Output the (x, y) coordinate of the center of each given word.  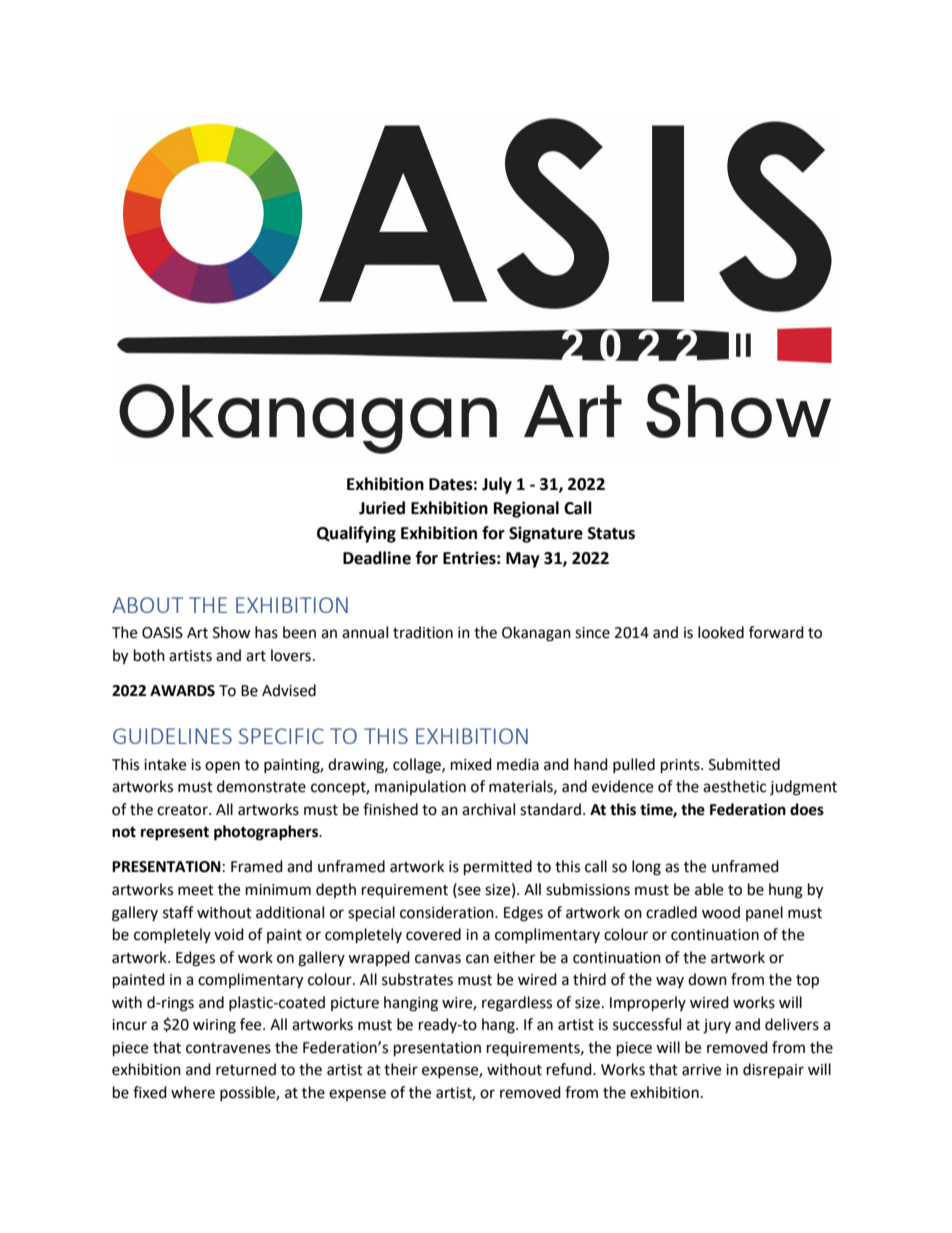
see (468, 891)
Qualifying (356, 534)
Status (611, 533)
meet (196, 890)
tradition (423, 632)
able (709, 889)
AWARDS (182, 691)
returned (246, 1069)
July (497, 485)
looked (721, 632)
